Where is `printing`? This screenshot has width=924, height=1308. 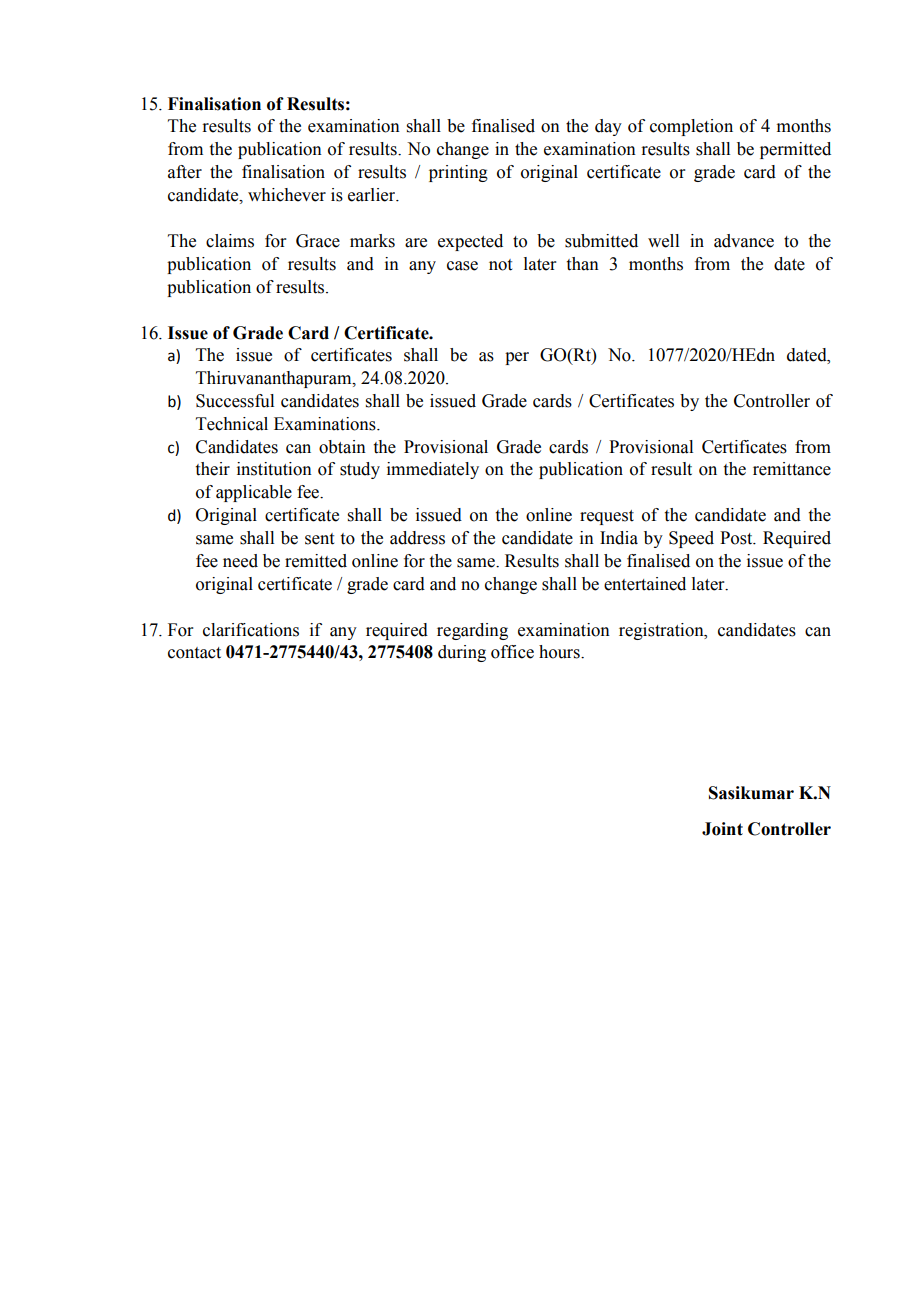 printing is located at coordinates (458, 173).
